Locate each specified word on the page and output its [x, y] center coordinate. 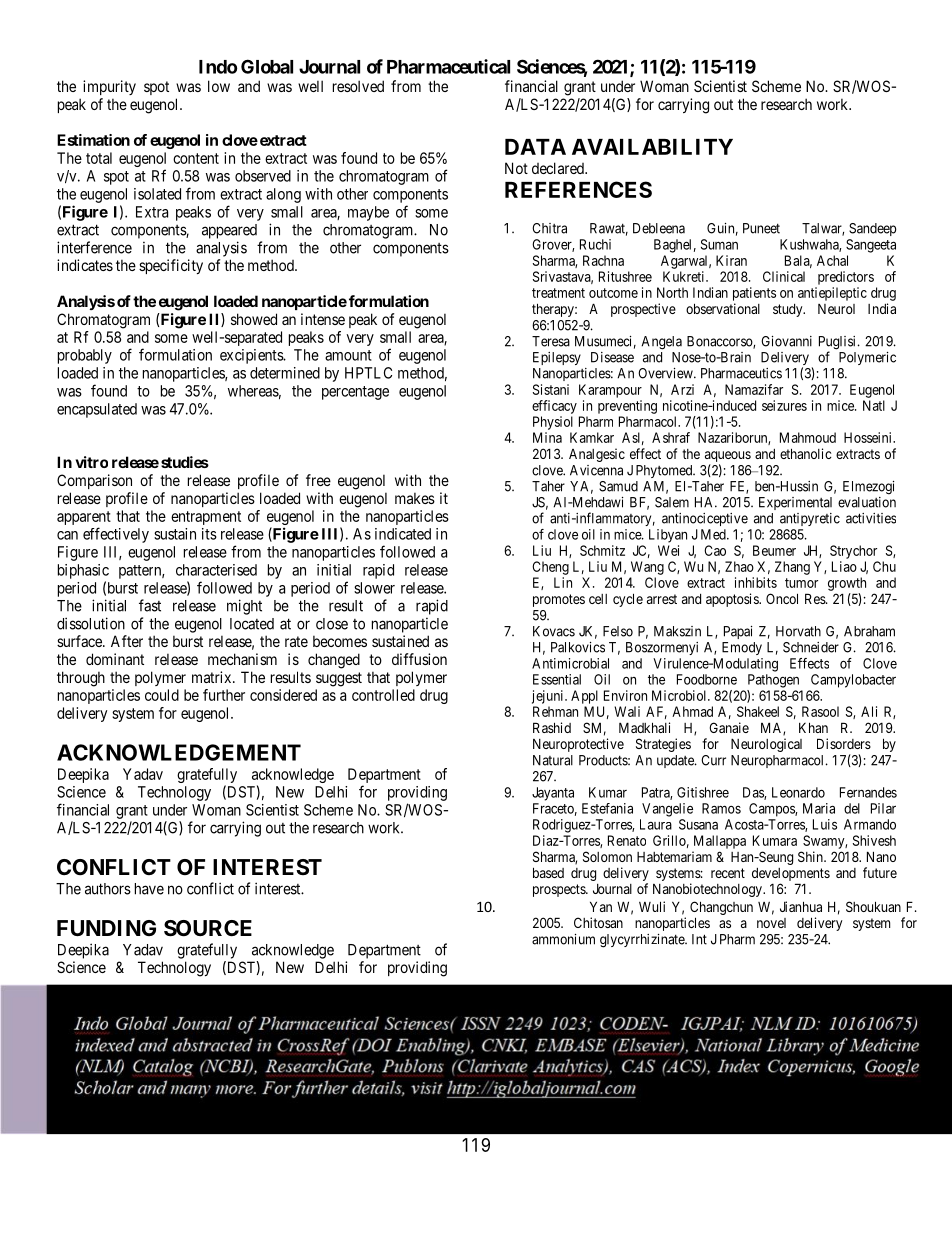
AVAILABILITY [652, 147]
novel [771, 923]
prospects [560, 890]
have [149, 889]
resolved [358, 86]
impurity [109, 87]
